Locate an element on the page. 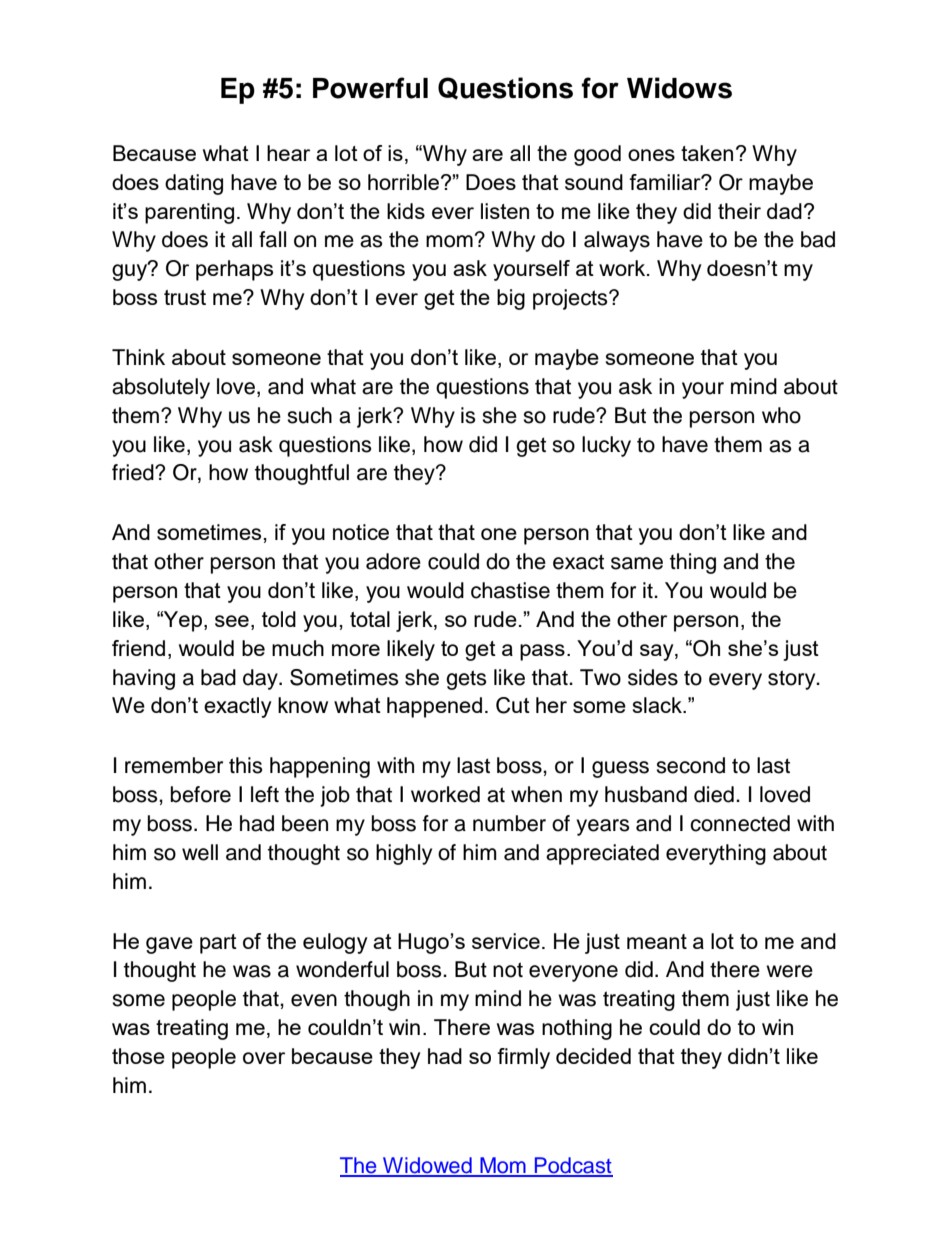 This image has height=1233, width=952. see is located at coordinates (232, 621).
